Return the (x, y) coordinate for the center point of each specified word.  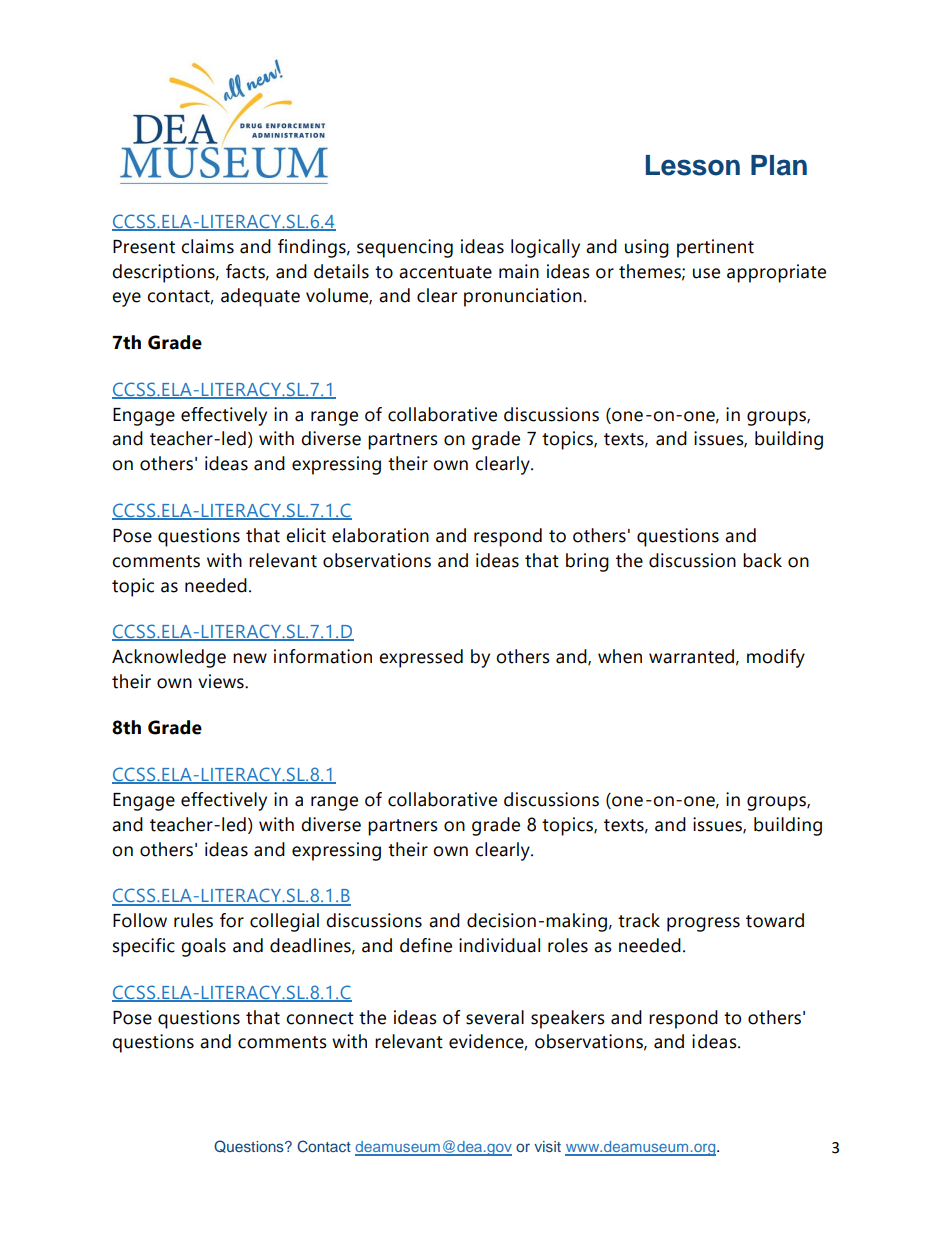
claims (207, 246)
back (762, 560)
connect (320, 1018)
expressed (421, 658)
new (250, 658)
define (426, 945)
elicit (306, 535)
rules (193, 920)
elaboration (380, 535)
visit (547, 1146)
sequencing (405, 248)
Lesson (693, 165)
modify (776, 658)
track (639, 920)
